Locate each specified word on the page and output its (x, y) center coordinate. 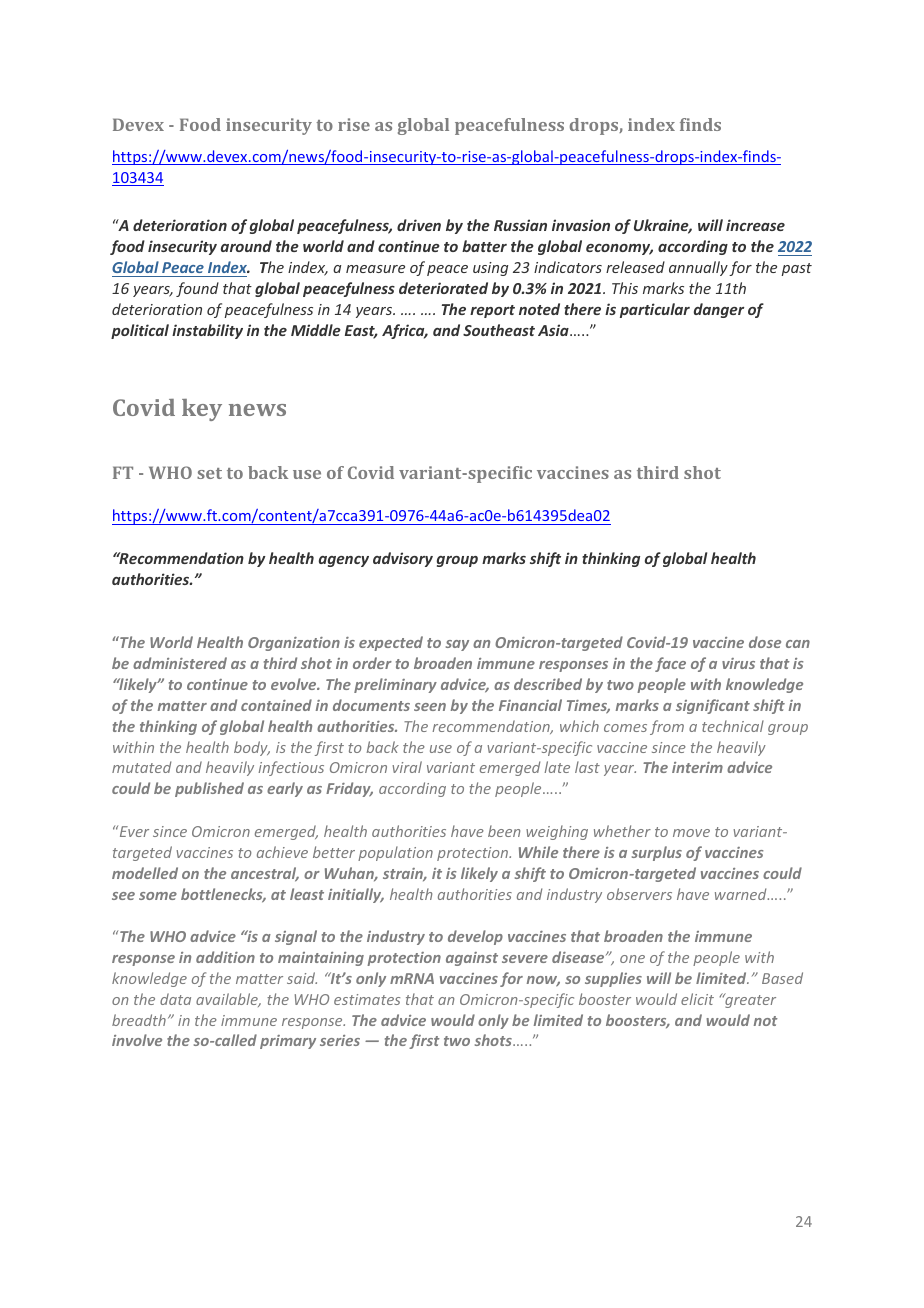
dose (765, 642)
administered (180, 663)
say (457, 645)
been (504, 831)
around (246, 246)
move (691, 833)
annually (698, 268)
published (209, 789)
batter (484, 246)
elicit (697, 999)
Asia (554, 330)
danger (719, 310)
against (472, 959)
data (175, 999)
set (209, 473)
